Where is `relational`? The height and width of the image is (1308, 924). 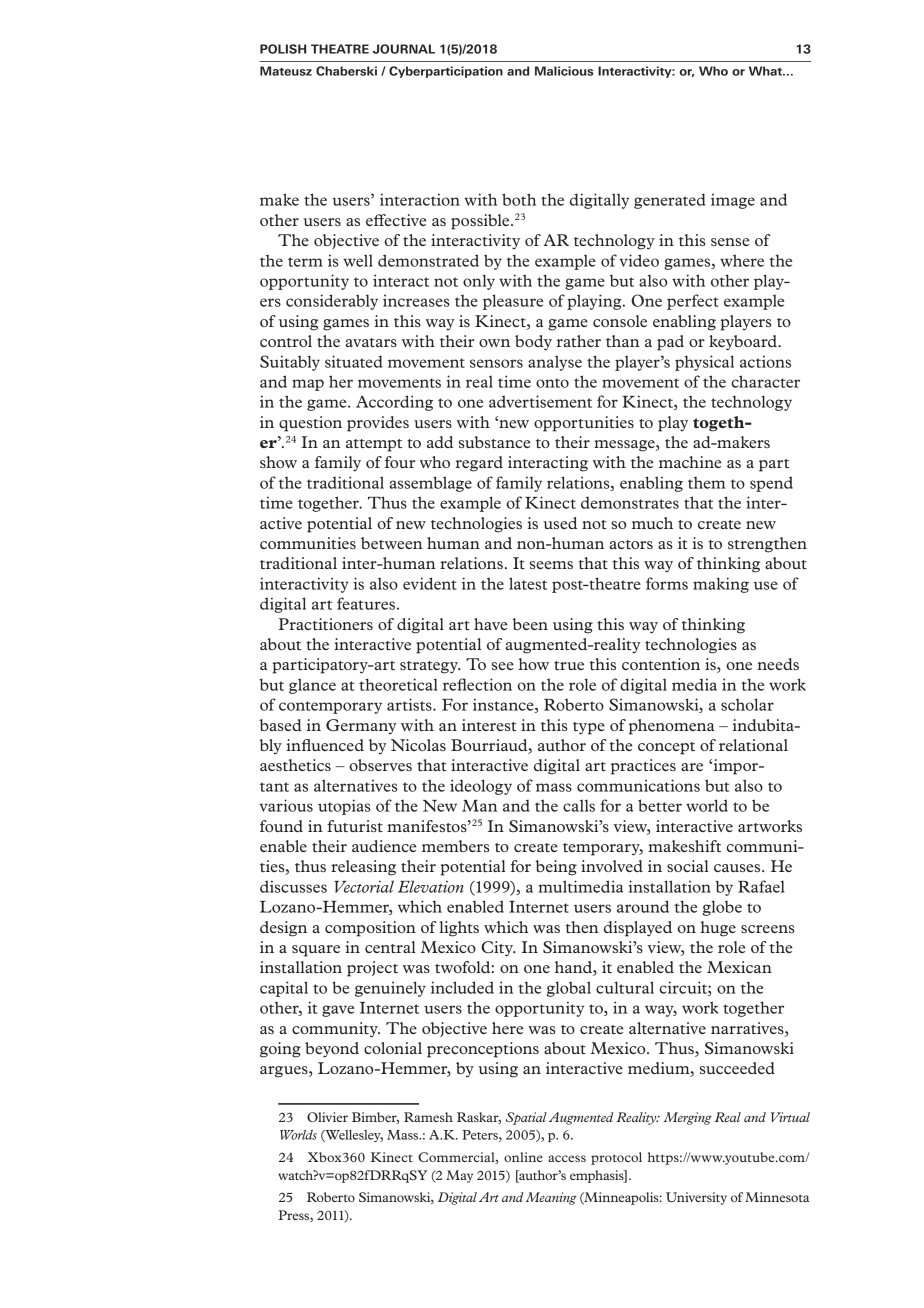
relational is located at coordinates (753, 745).
